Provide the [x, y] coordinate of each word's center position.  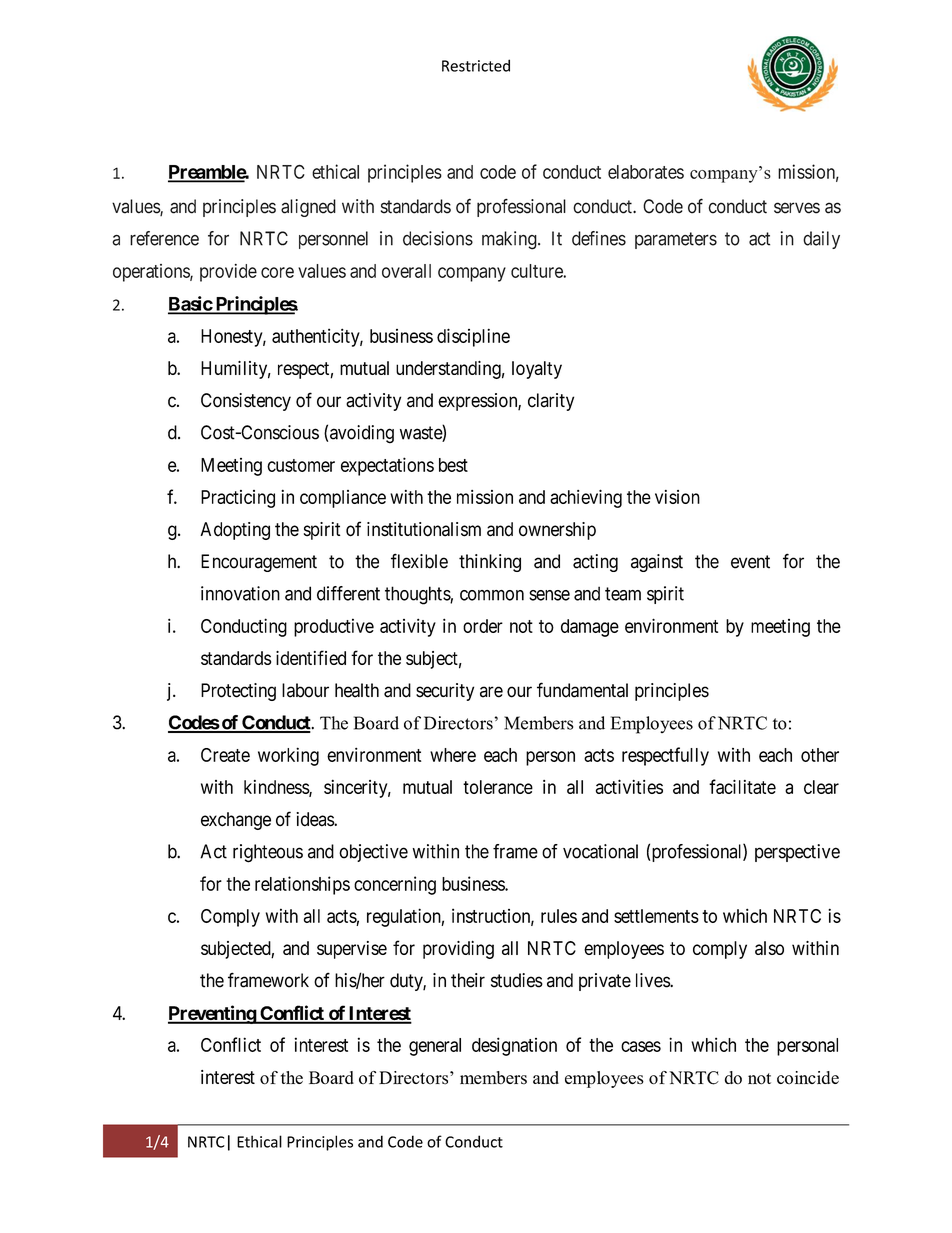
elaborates [646, 172]
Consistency [246, 402]
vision [677, 497]
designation [514, 1046]
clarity [551, 402]
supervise [352, 950]
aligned [308, 208]
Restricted [476, 65]
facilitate [742, 786]
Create [225, 755]
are [491, 692]
